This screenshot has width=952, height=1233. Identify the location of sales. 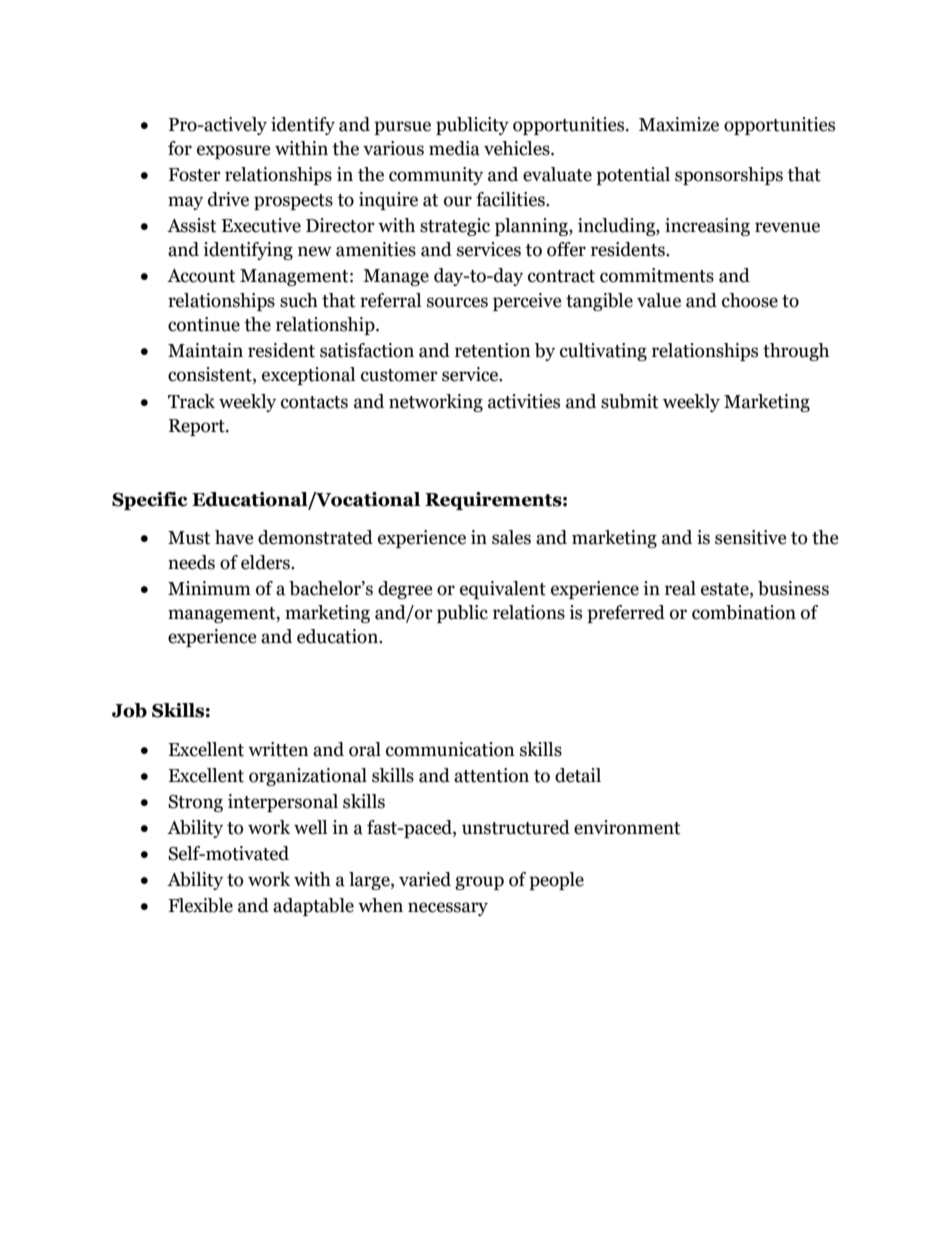
(511, 537).
